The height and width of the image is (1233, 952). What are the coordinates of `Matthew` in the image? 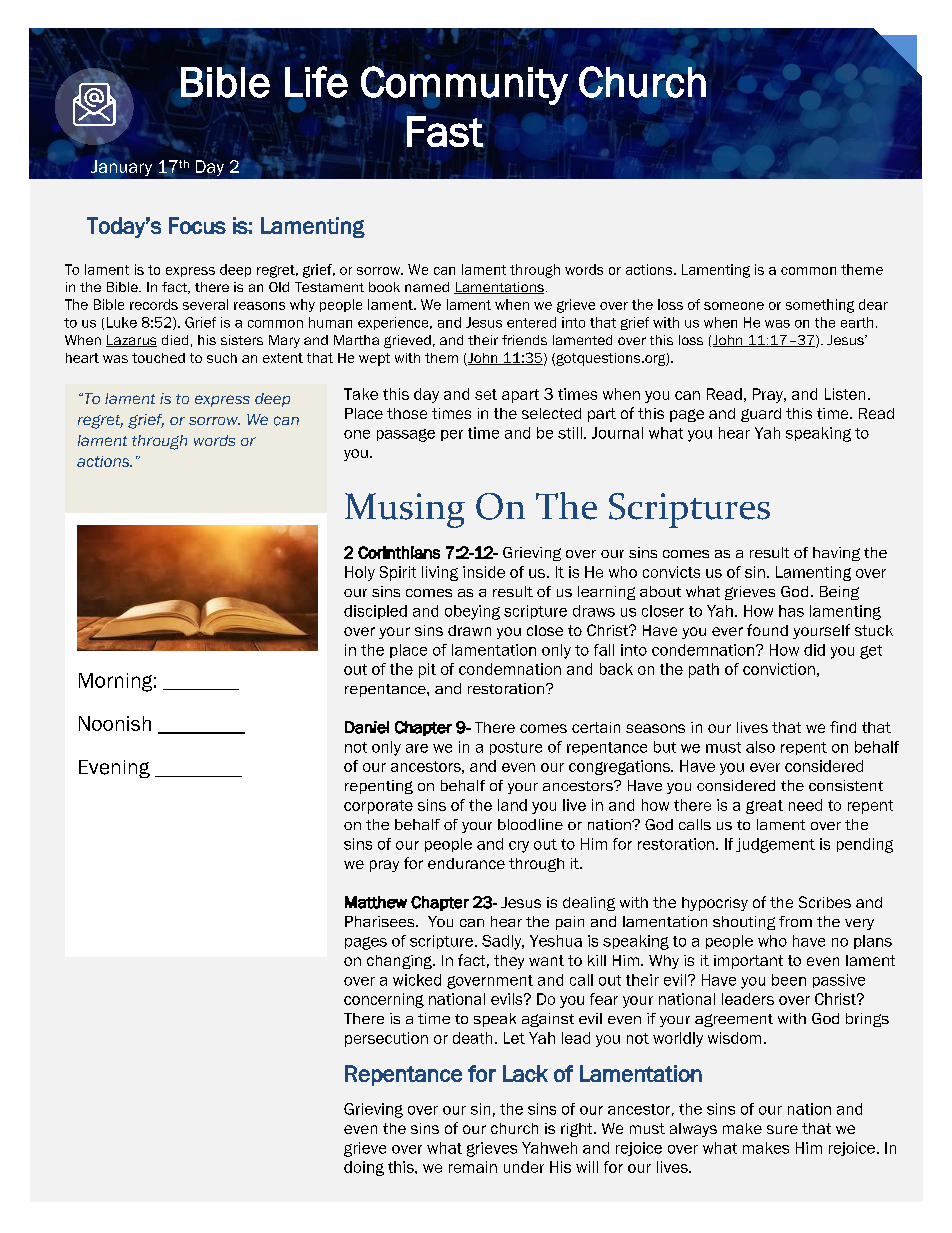 It's located at (376, 902).
